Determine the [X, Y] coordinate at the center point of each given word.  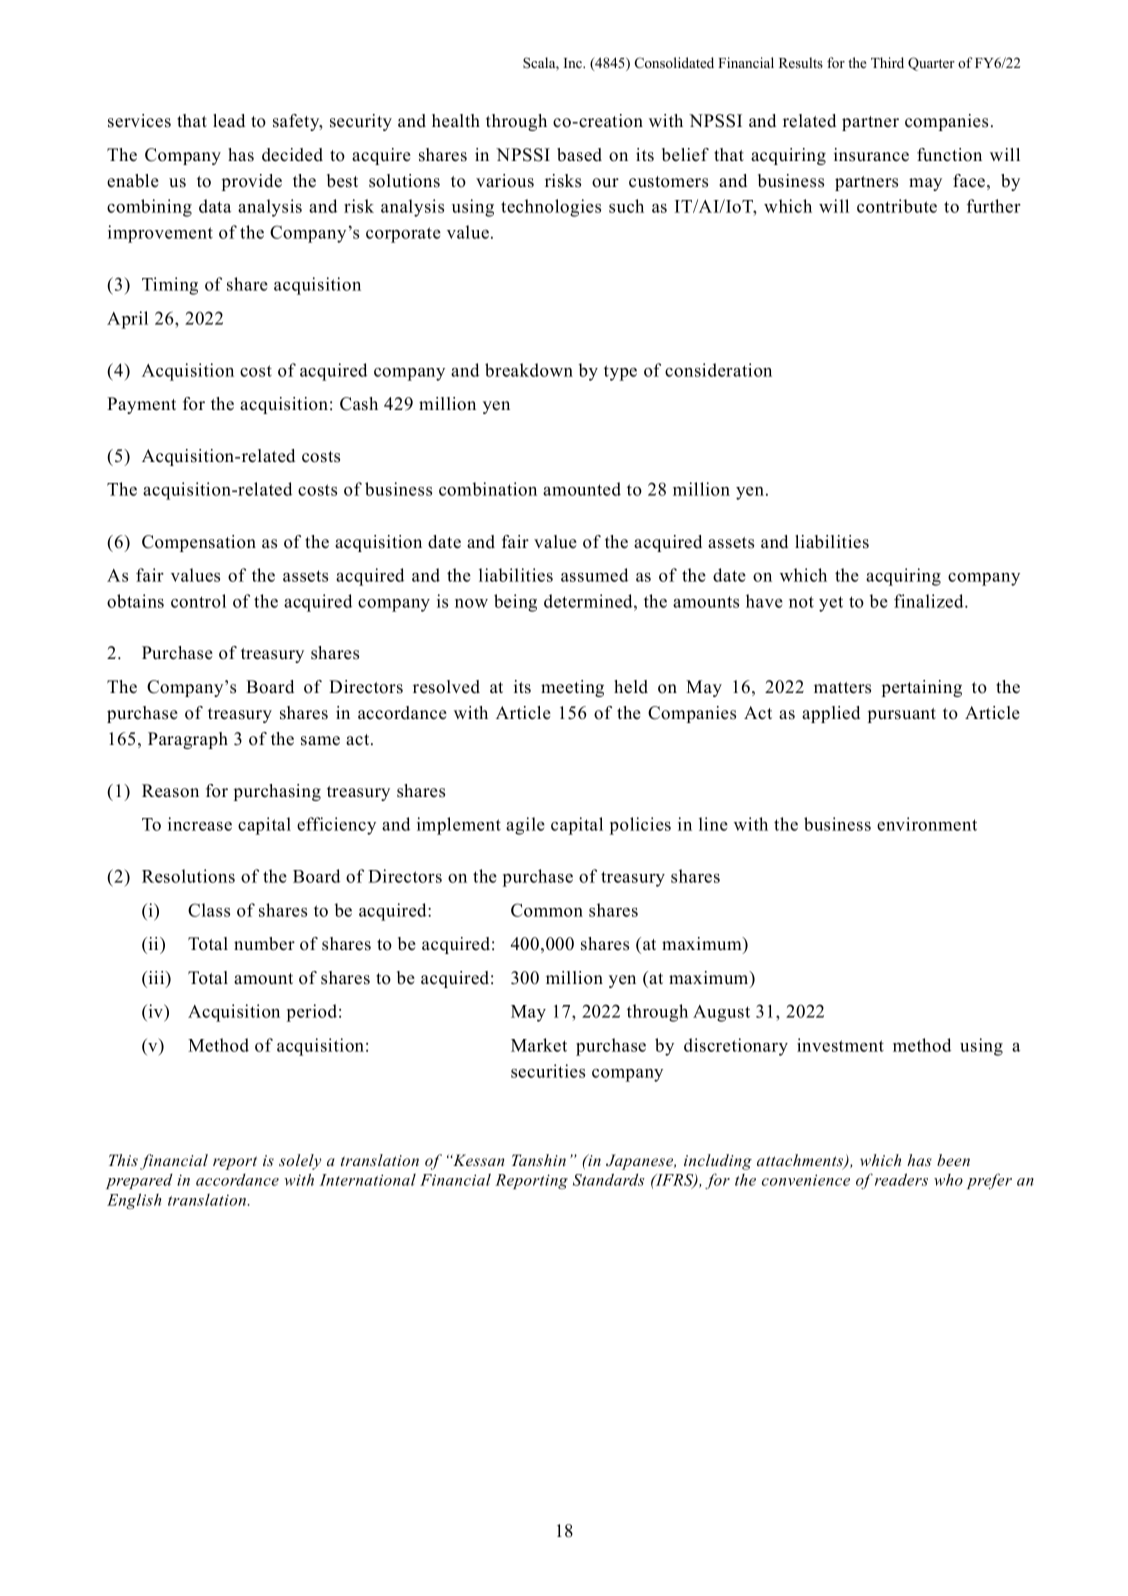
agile [525, 826]
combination [488, 489]
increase [200, 824]
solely [300, 1162]
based [579, 155]
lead [229, 121]
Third [887, 62]
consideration [718, 370]
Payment [141, 405]
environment [927, 824]
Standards [609, 1179]
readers [901, 1179]
